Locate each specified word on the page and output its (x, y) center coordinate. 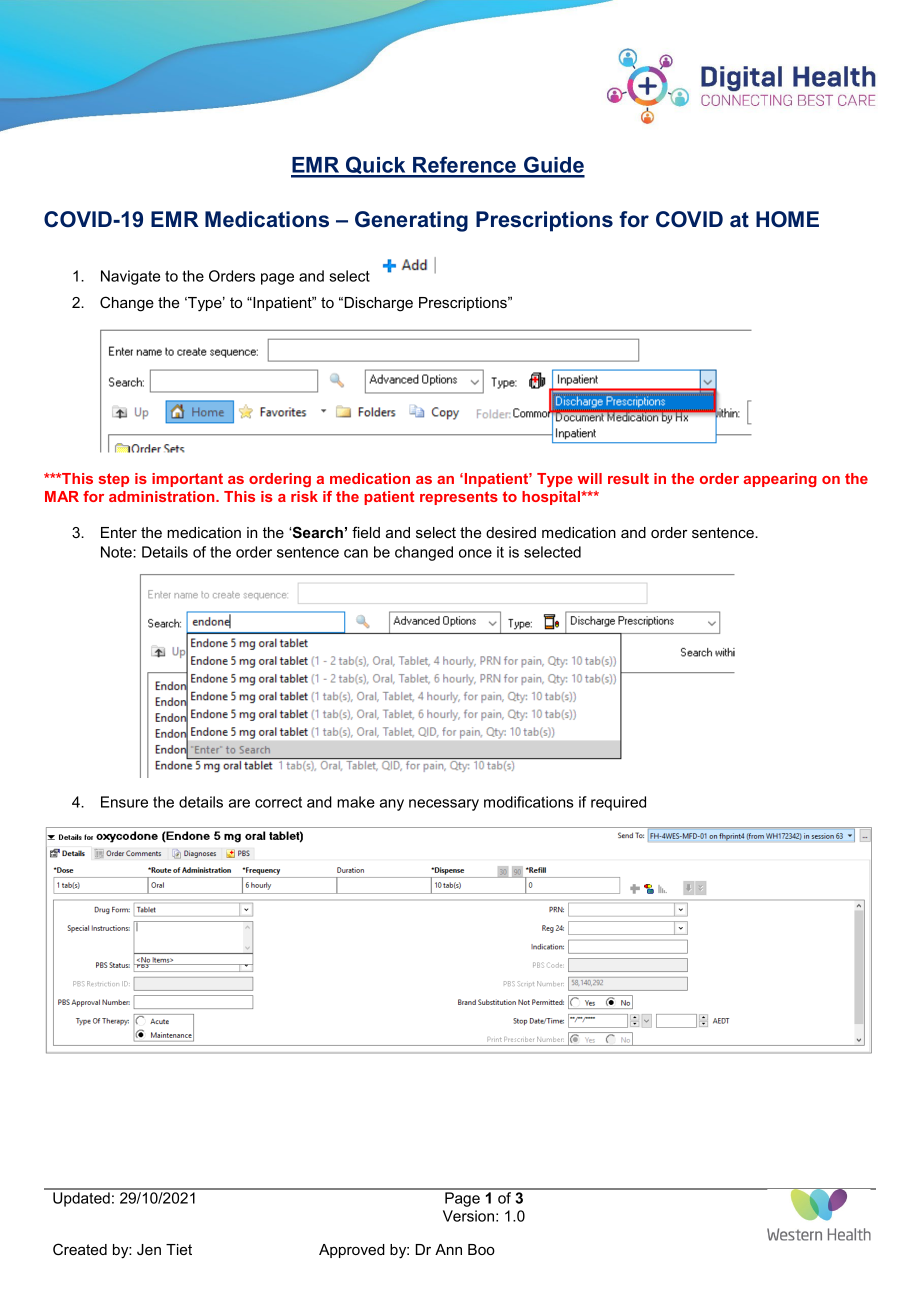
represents (459, 498)
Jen (149, 1249)
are (239, 803)
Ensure (124, 802)
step (114, 480)
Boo (481, 1249)
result (628, 478)
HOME (787, 219)
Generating (411, 221)
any (392, 805)
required (618, 803)
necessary (444, 805)
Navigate (130, 277)
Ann (448, 1249)
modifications (528, 802)
